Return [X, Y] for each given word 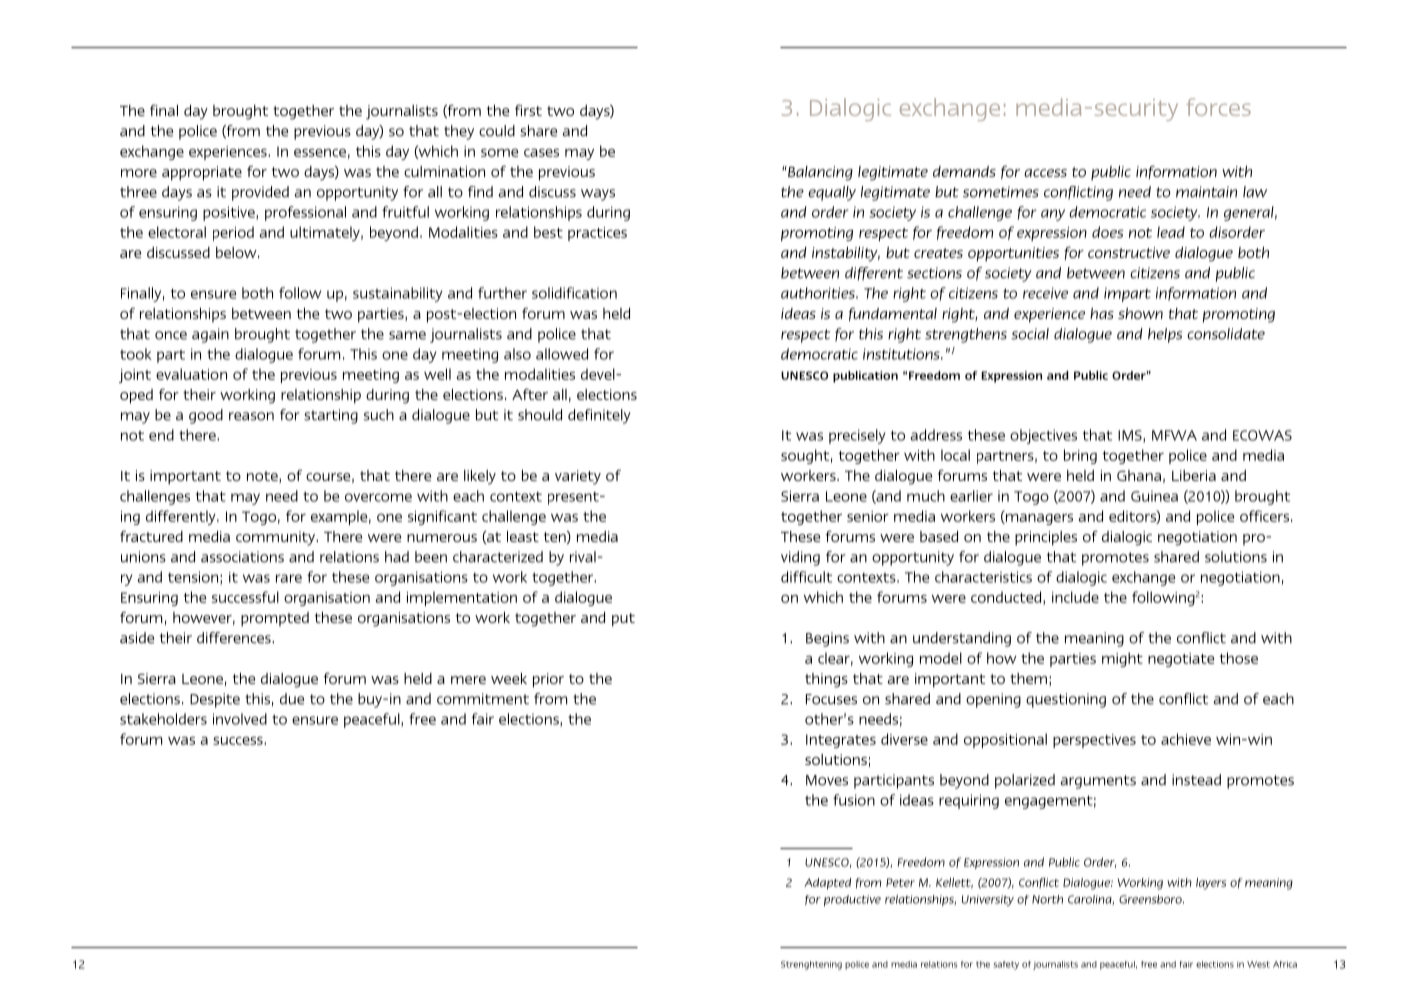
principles [1046, 538]
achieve [1186, 739]
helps [1165, 335]
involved [240, 719]
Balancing [819, 173]
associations [242, 557]
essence [320, 153]
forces [1219, 107]
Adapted [827, 884]
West [1258, 964]
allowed [562, 354]
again [210, 335]
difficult [806, 577]
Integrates [841, 741]
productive [852, 900]
